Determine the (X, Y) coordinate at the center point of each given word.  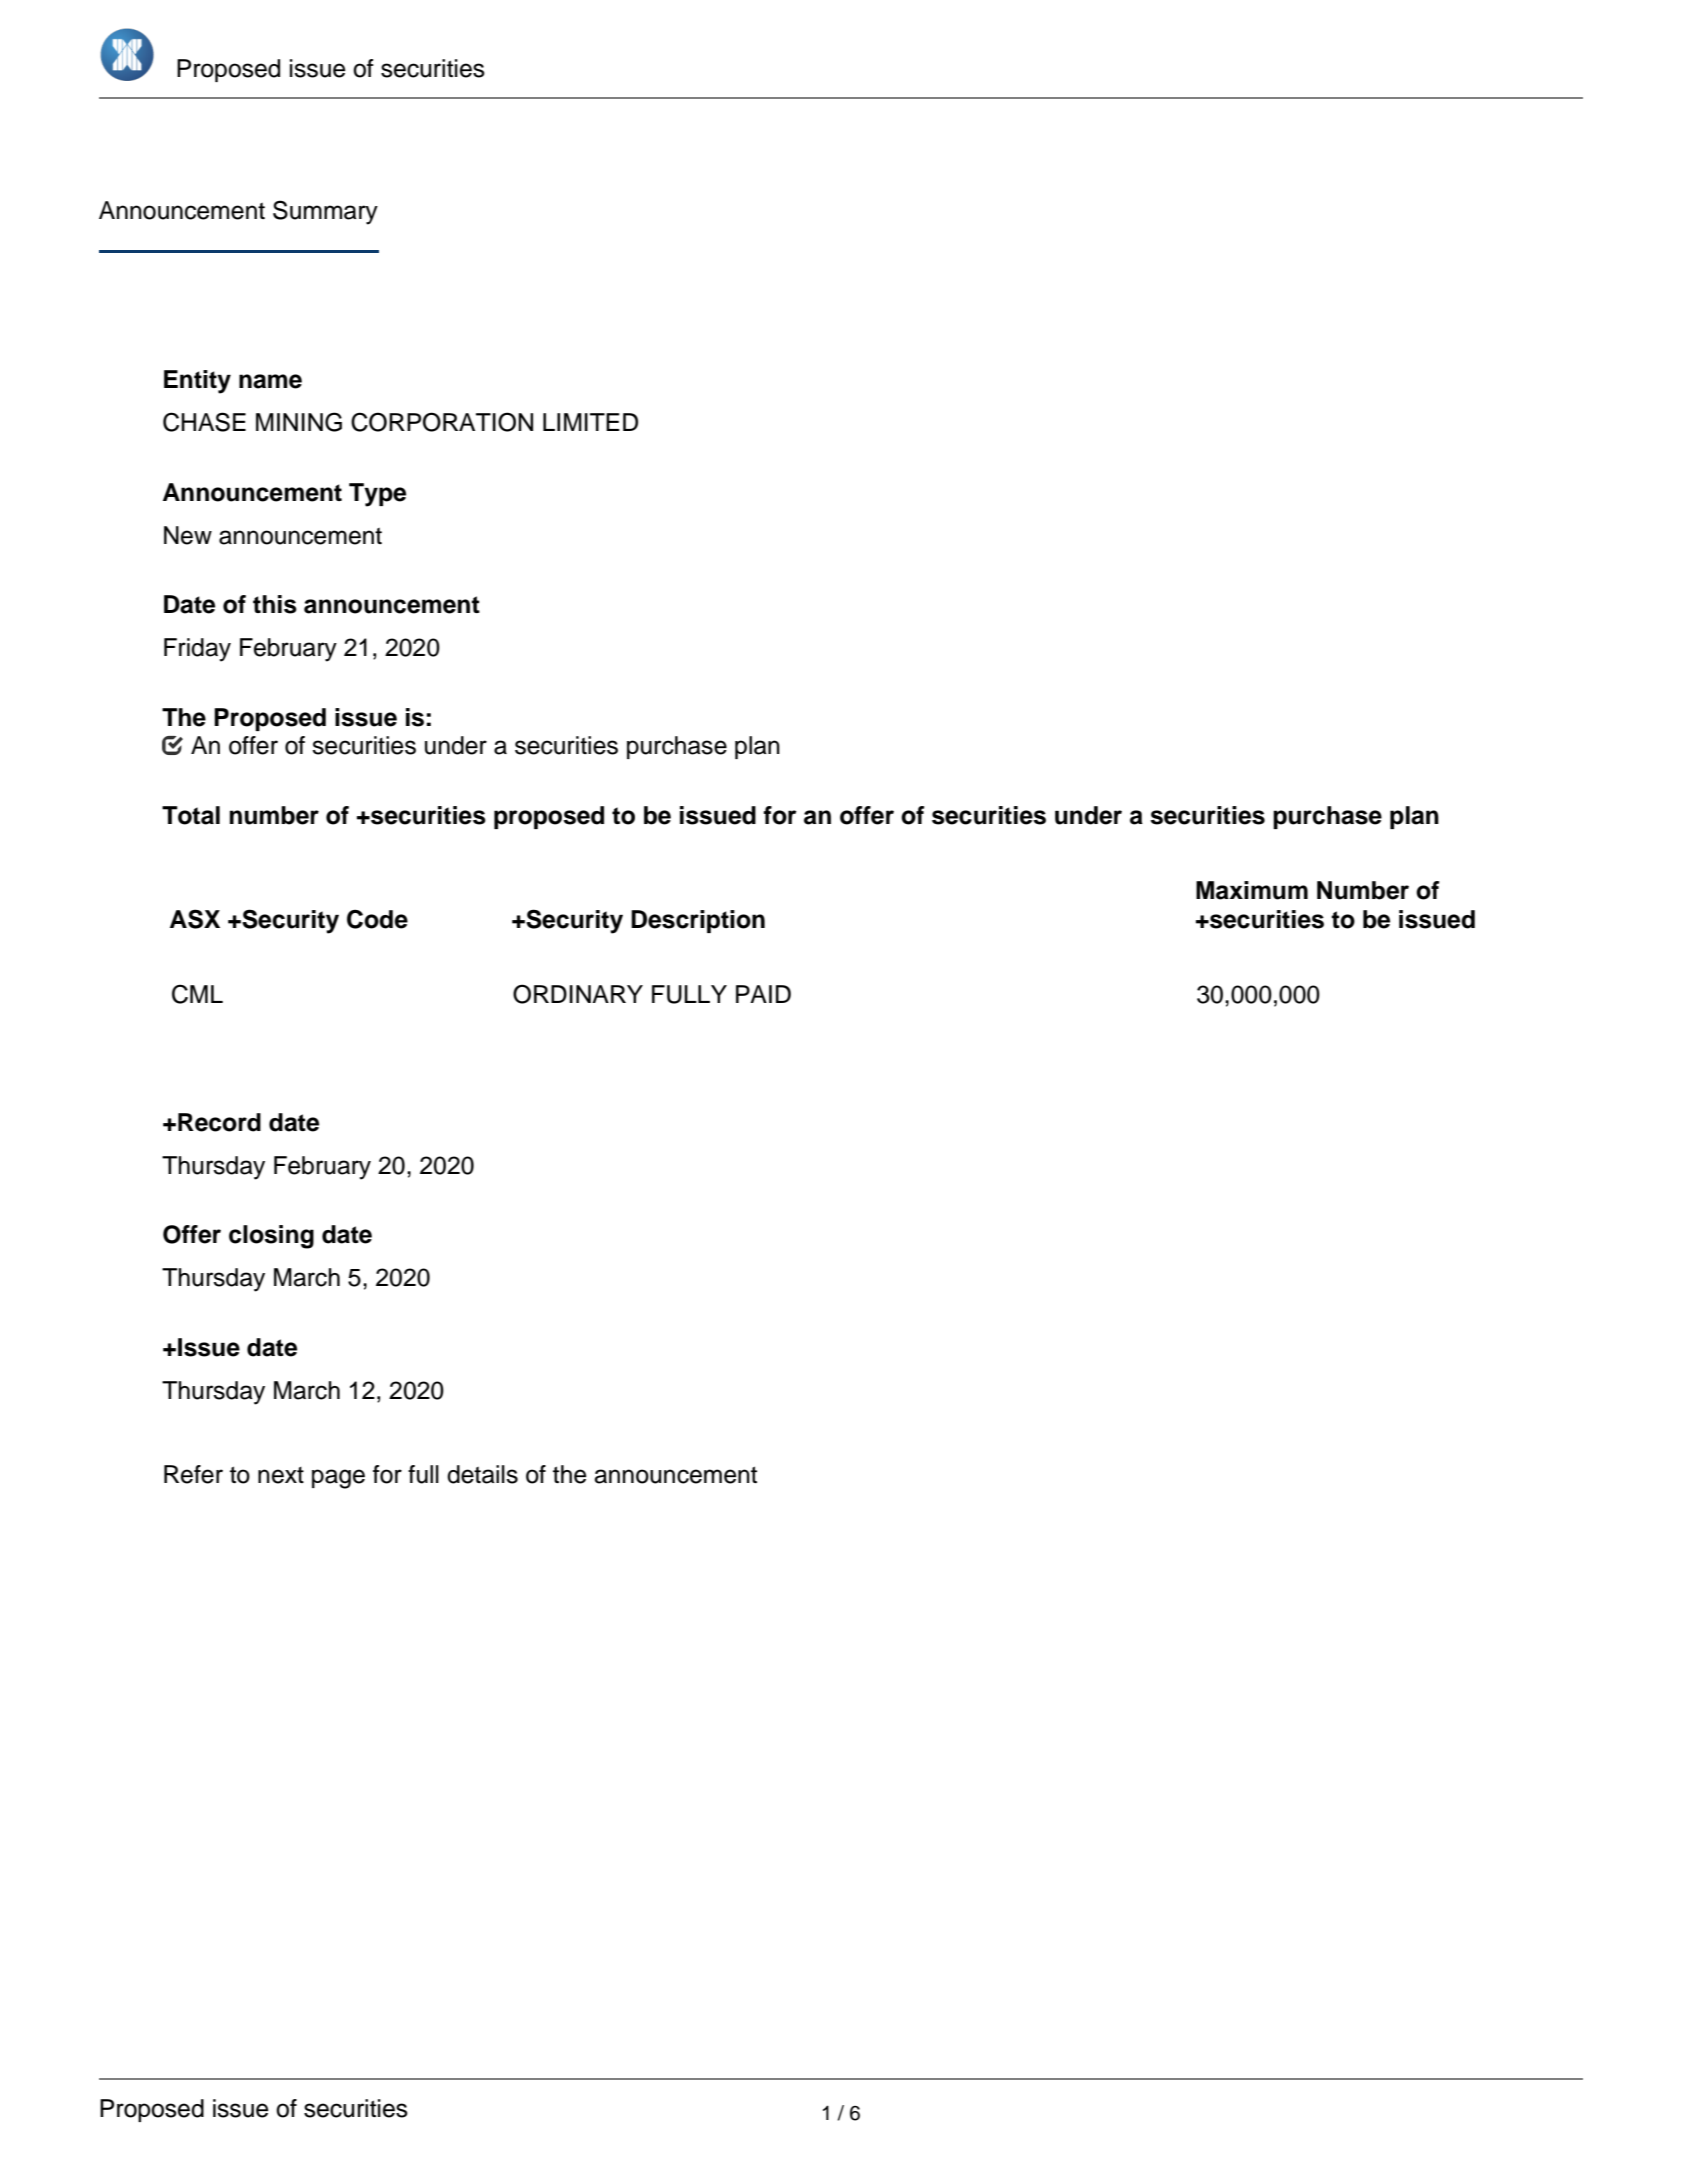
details (482, 1474)
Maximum (1252, 890)
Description (698, 921)
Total (191, 815)
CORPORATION (442, 422)
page (338, 1479)
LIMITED (590, 422)
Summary (325, 212)
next (281, 1475)
